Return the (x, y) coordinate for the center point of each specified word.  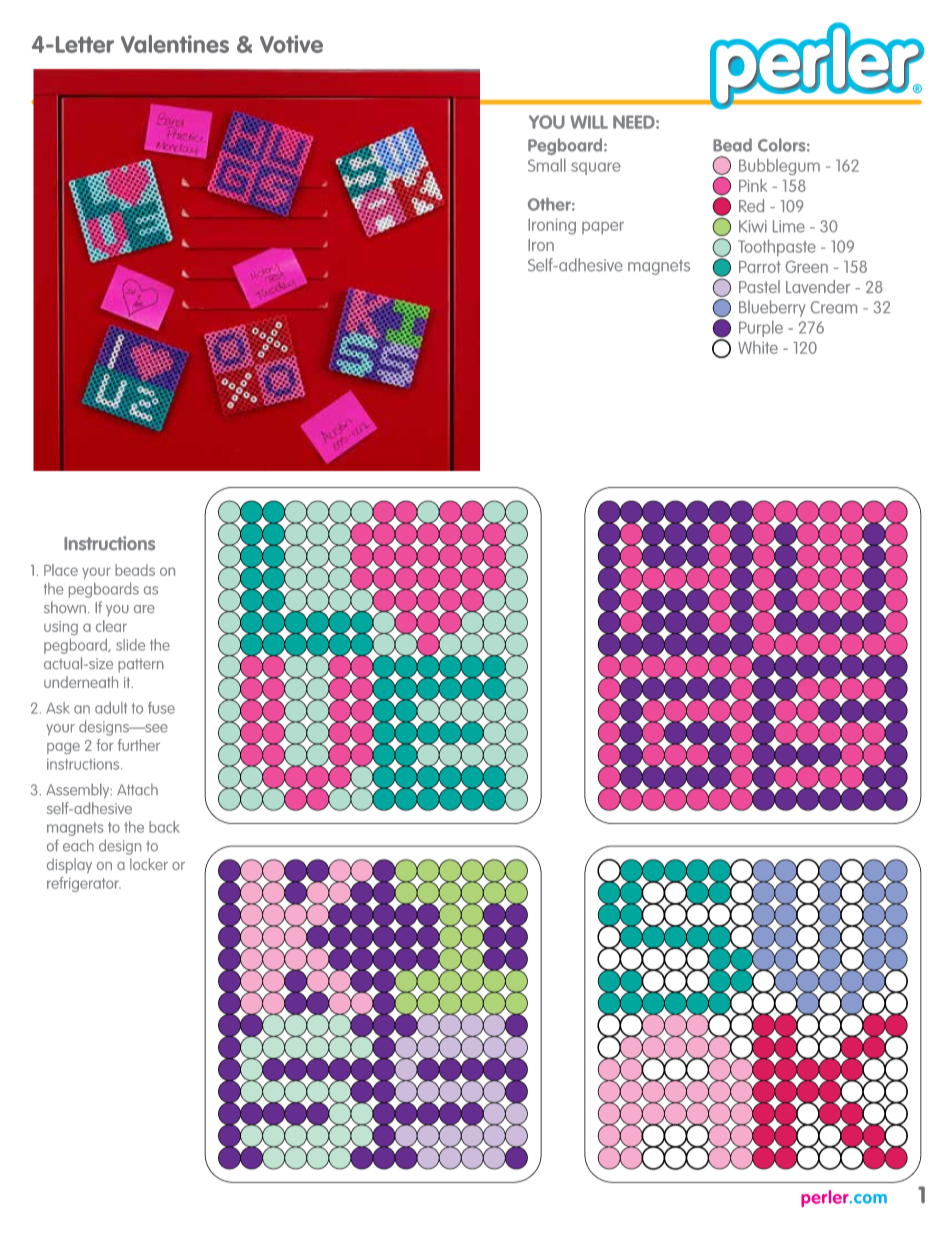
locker (149, 864)
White (758, 347)
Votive (291, 44)
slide (130, 645)
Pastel (759, 286)
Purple (761, 328)
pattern (141, 666)
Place (61, 570)
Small (547, 165)
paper (603, 227)
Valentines (175, 44)
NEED (635, 122)
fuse (161, 708)
